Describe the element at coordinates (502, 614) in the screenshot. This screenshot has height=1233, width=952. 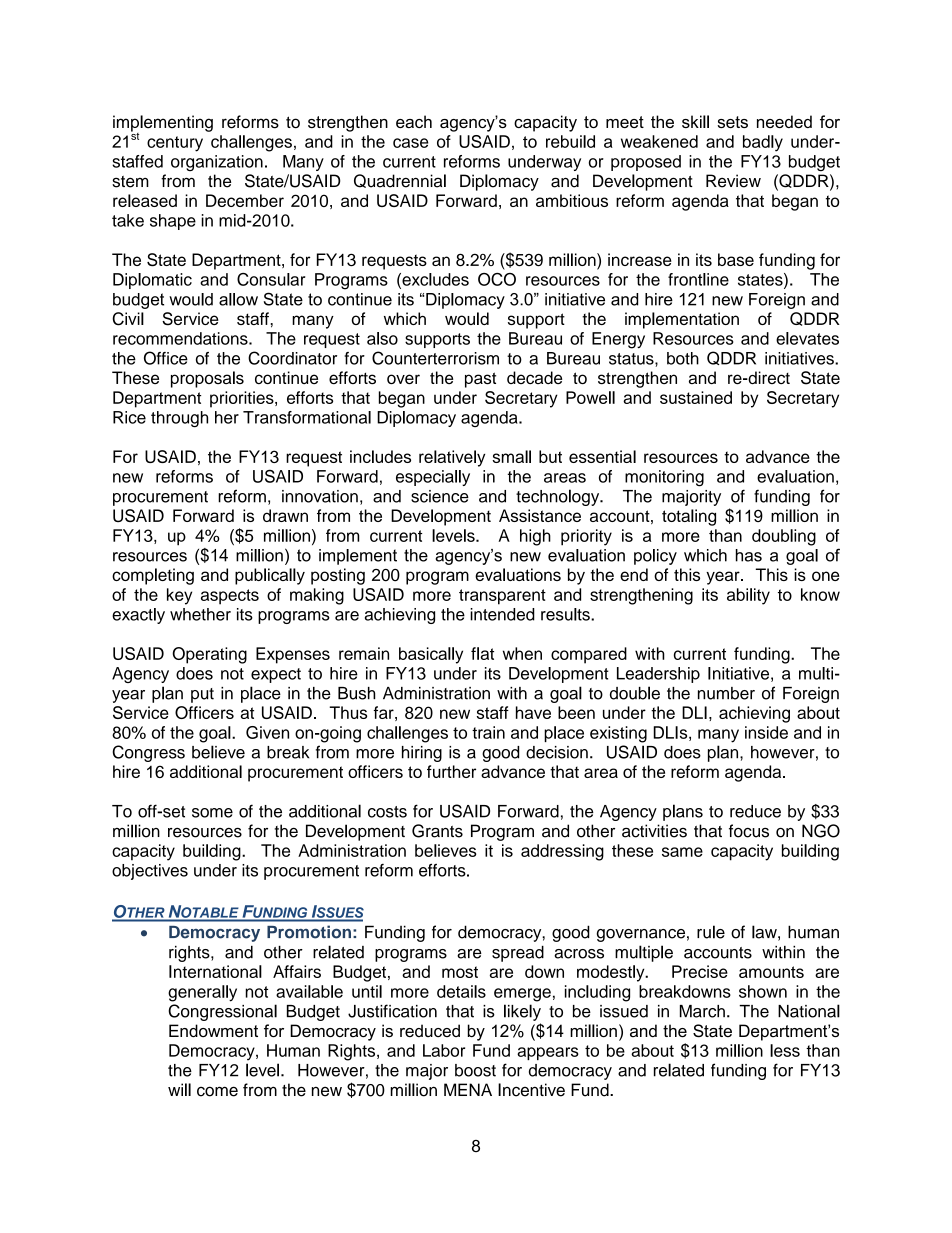
I see `intended` at that location.
